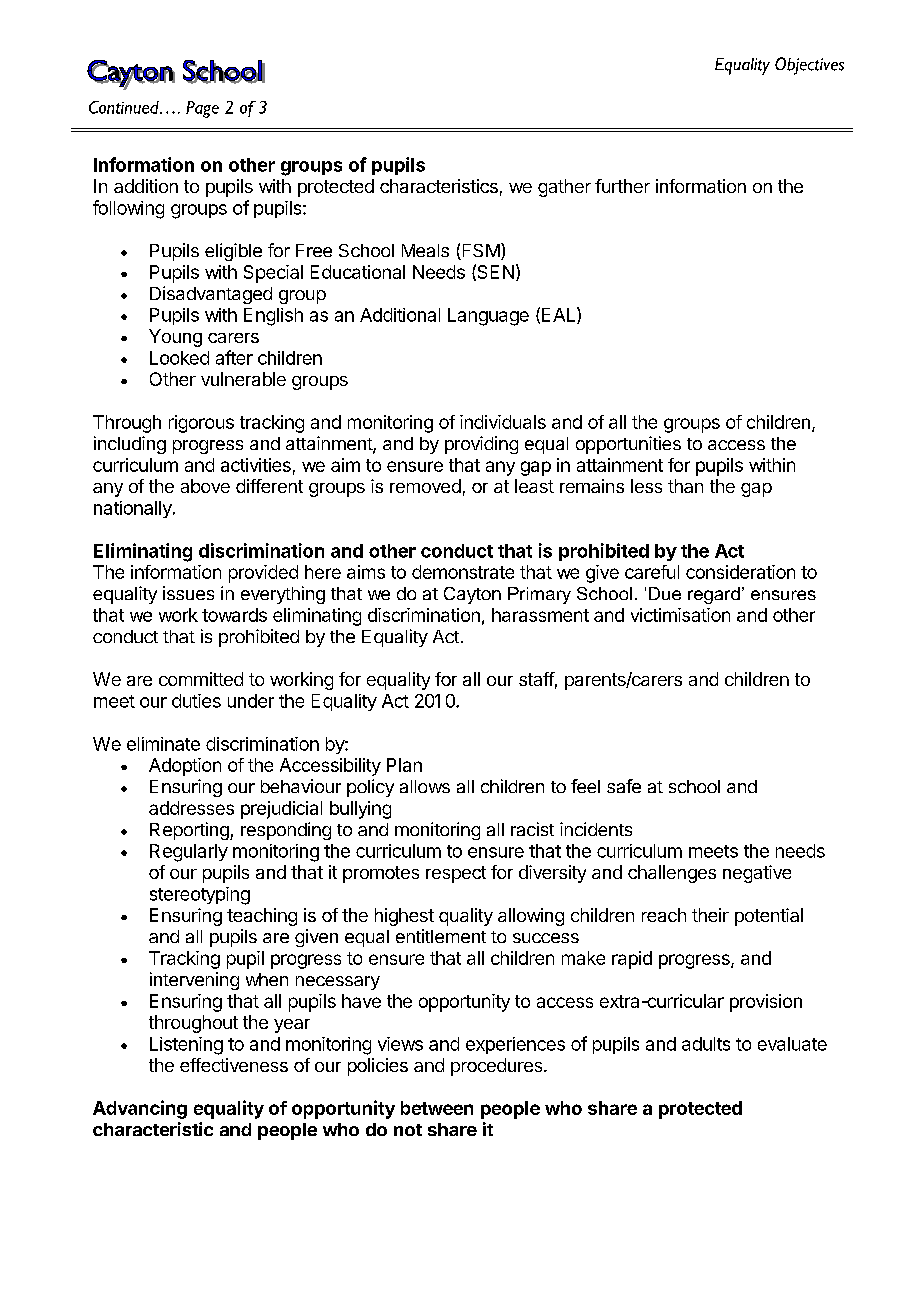  I want to click on regard, so click(714, 595).
